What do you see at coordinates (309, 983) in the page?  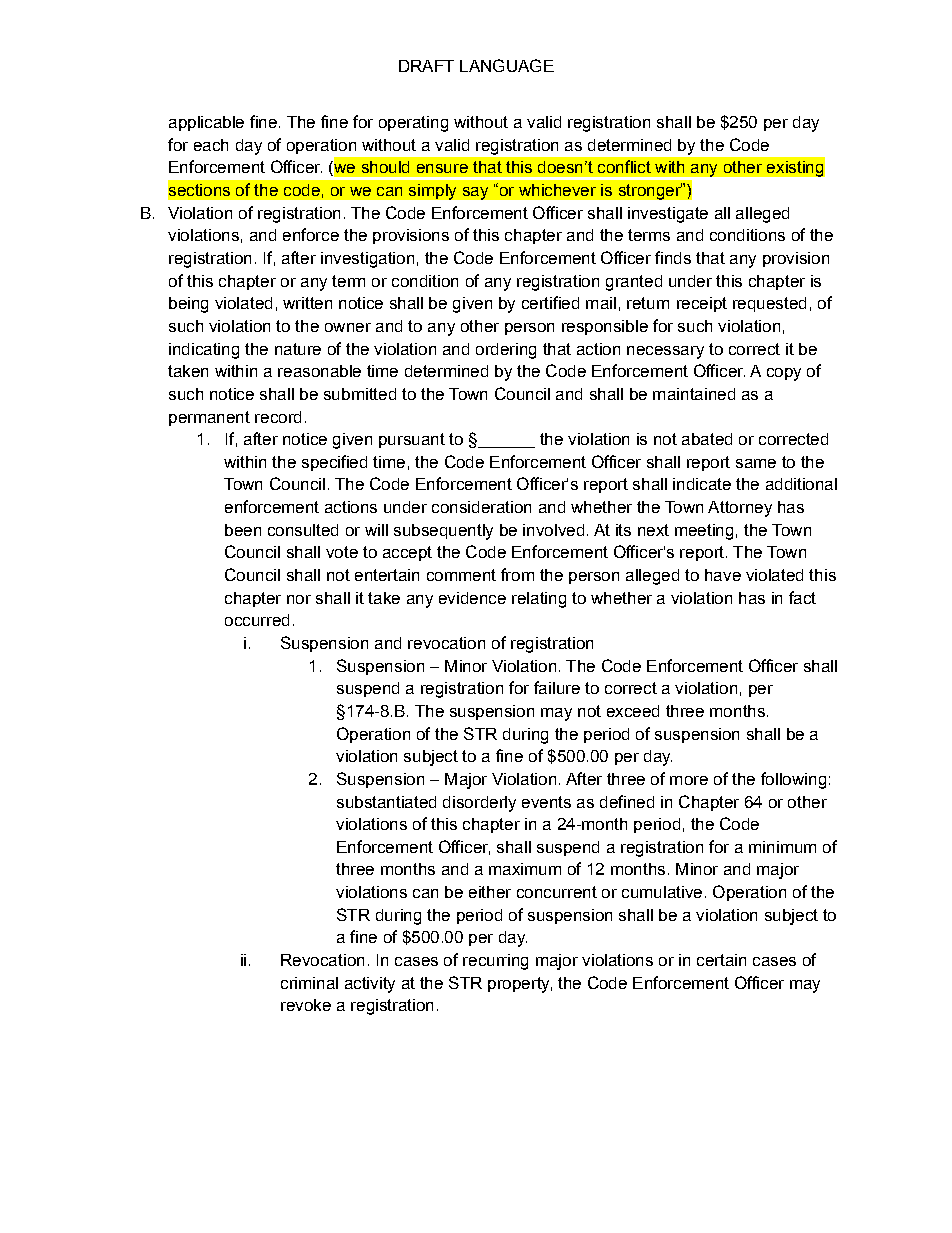 I see `criminal` at bounding box center [309, 983].
